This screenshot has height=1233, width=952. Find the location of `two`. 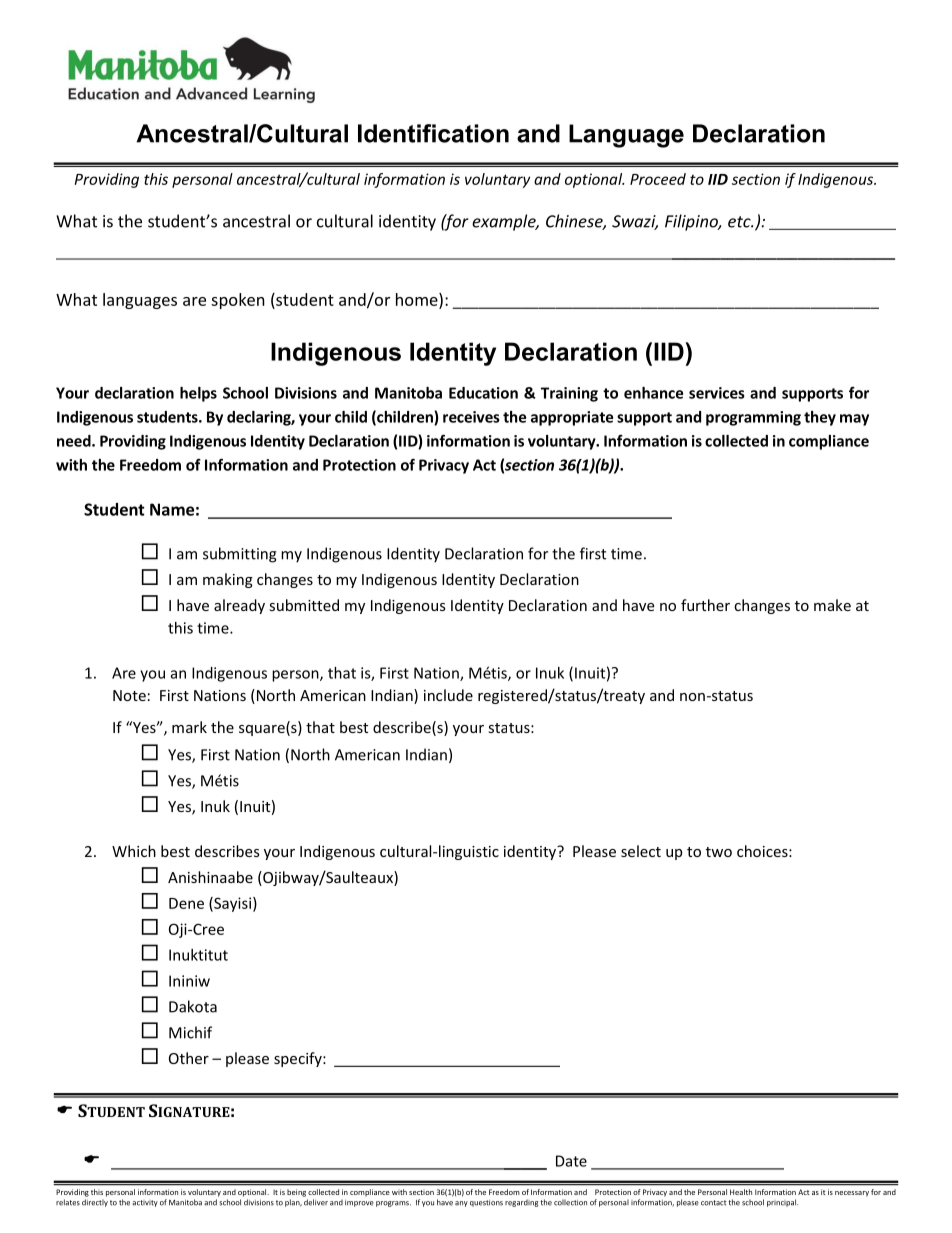

two is located at coordinates (719, 852).
